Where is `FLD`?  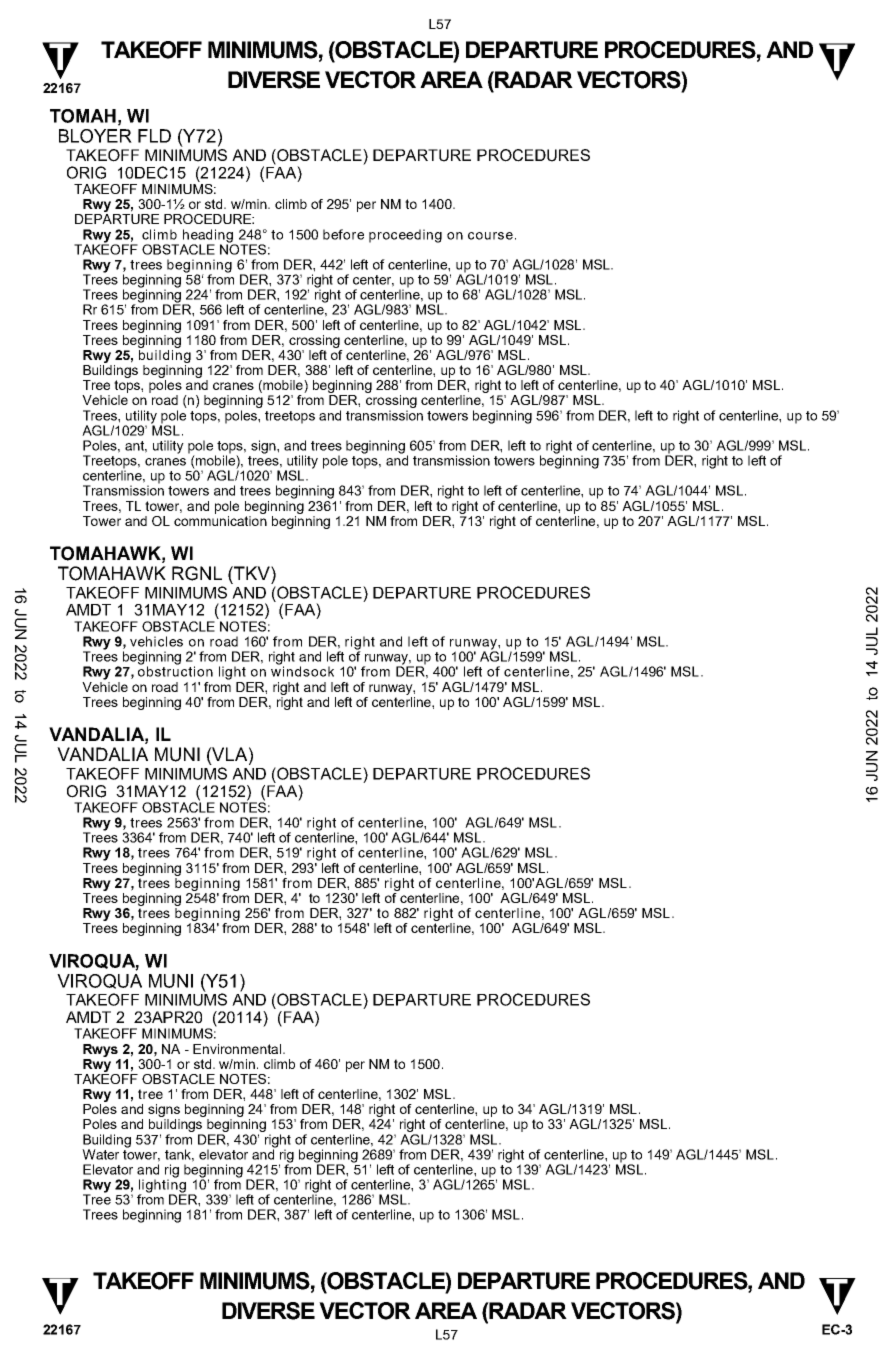
FLD is located at coordinates (154, 136).
